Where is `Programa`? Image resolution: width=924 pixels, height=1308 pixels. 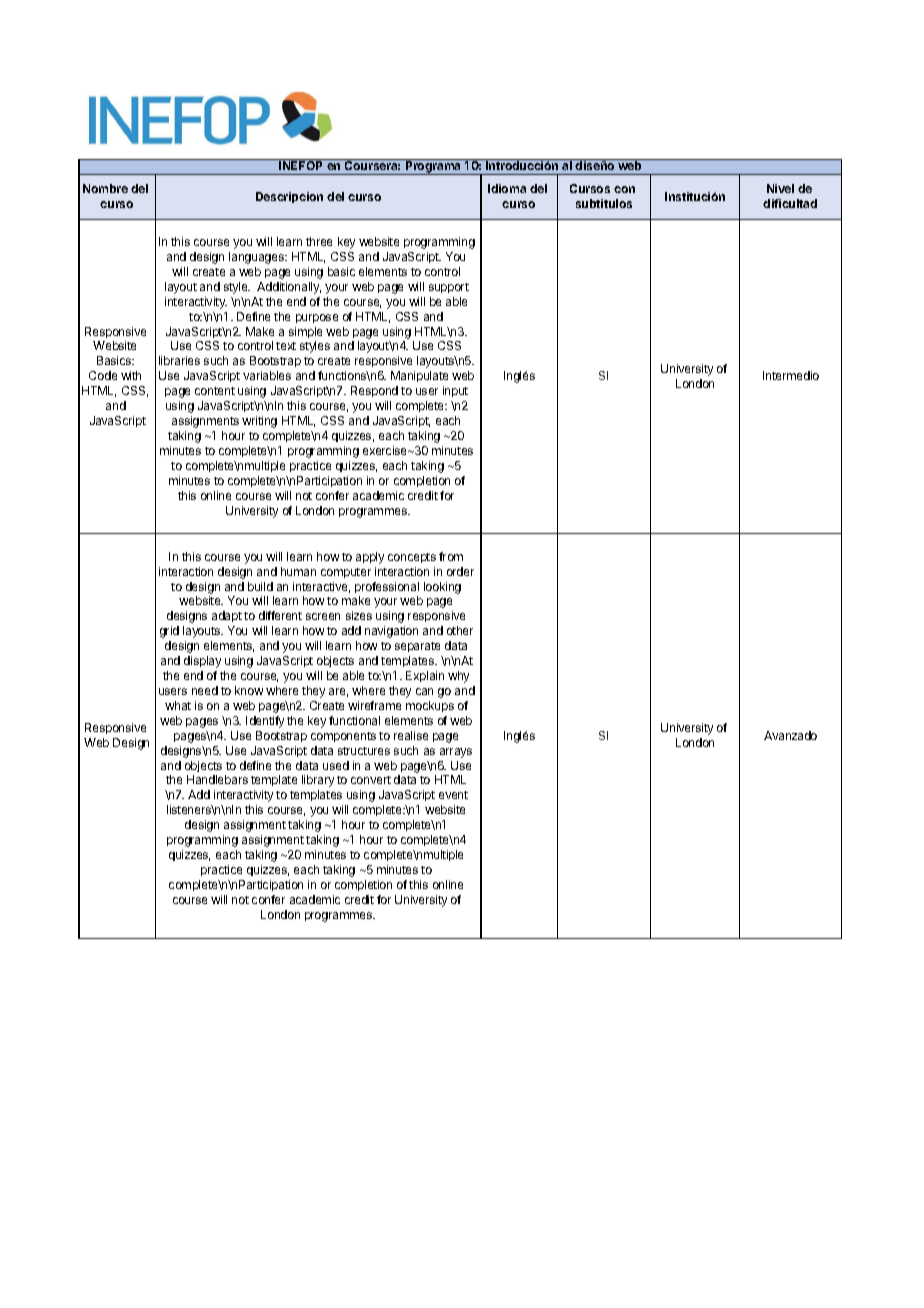
Programa is located at coordinates (434, 167).
